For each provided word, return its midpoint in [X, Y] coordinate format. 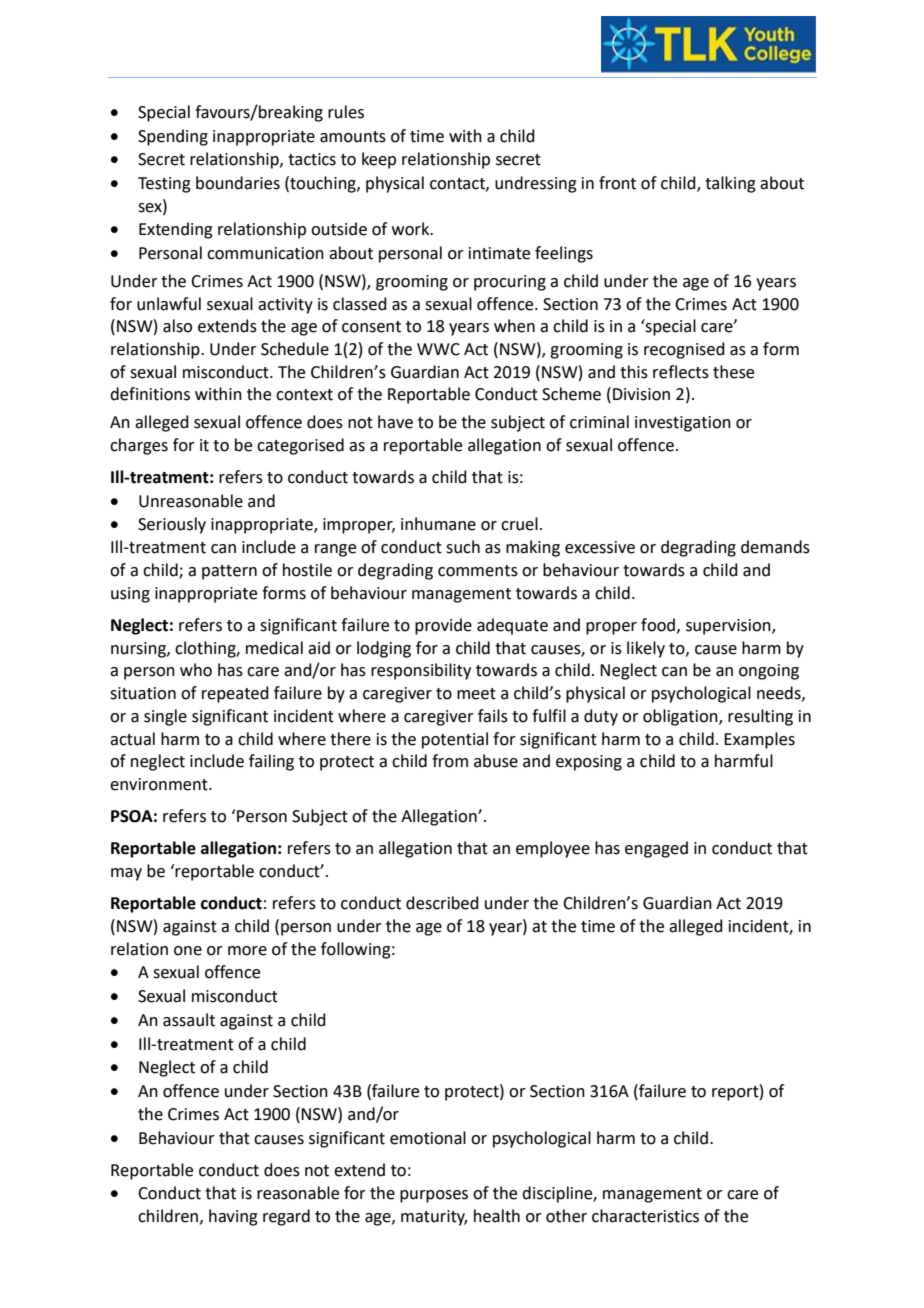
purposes [434, 1196]
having [233, 1217]
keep [379, 160]
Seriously [172, 525]
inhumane [438, 524]
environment [160, 784]
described [442, 903]
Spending [173, 137]
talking [730, 184]
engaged [656, 849]
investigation [683, 424]
